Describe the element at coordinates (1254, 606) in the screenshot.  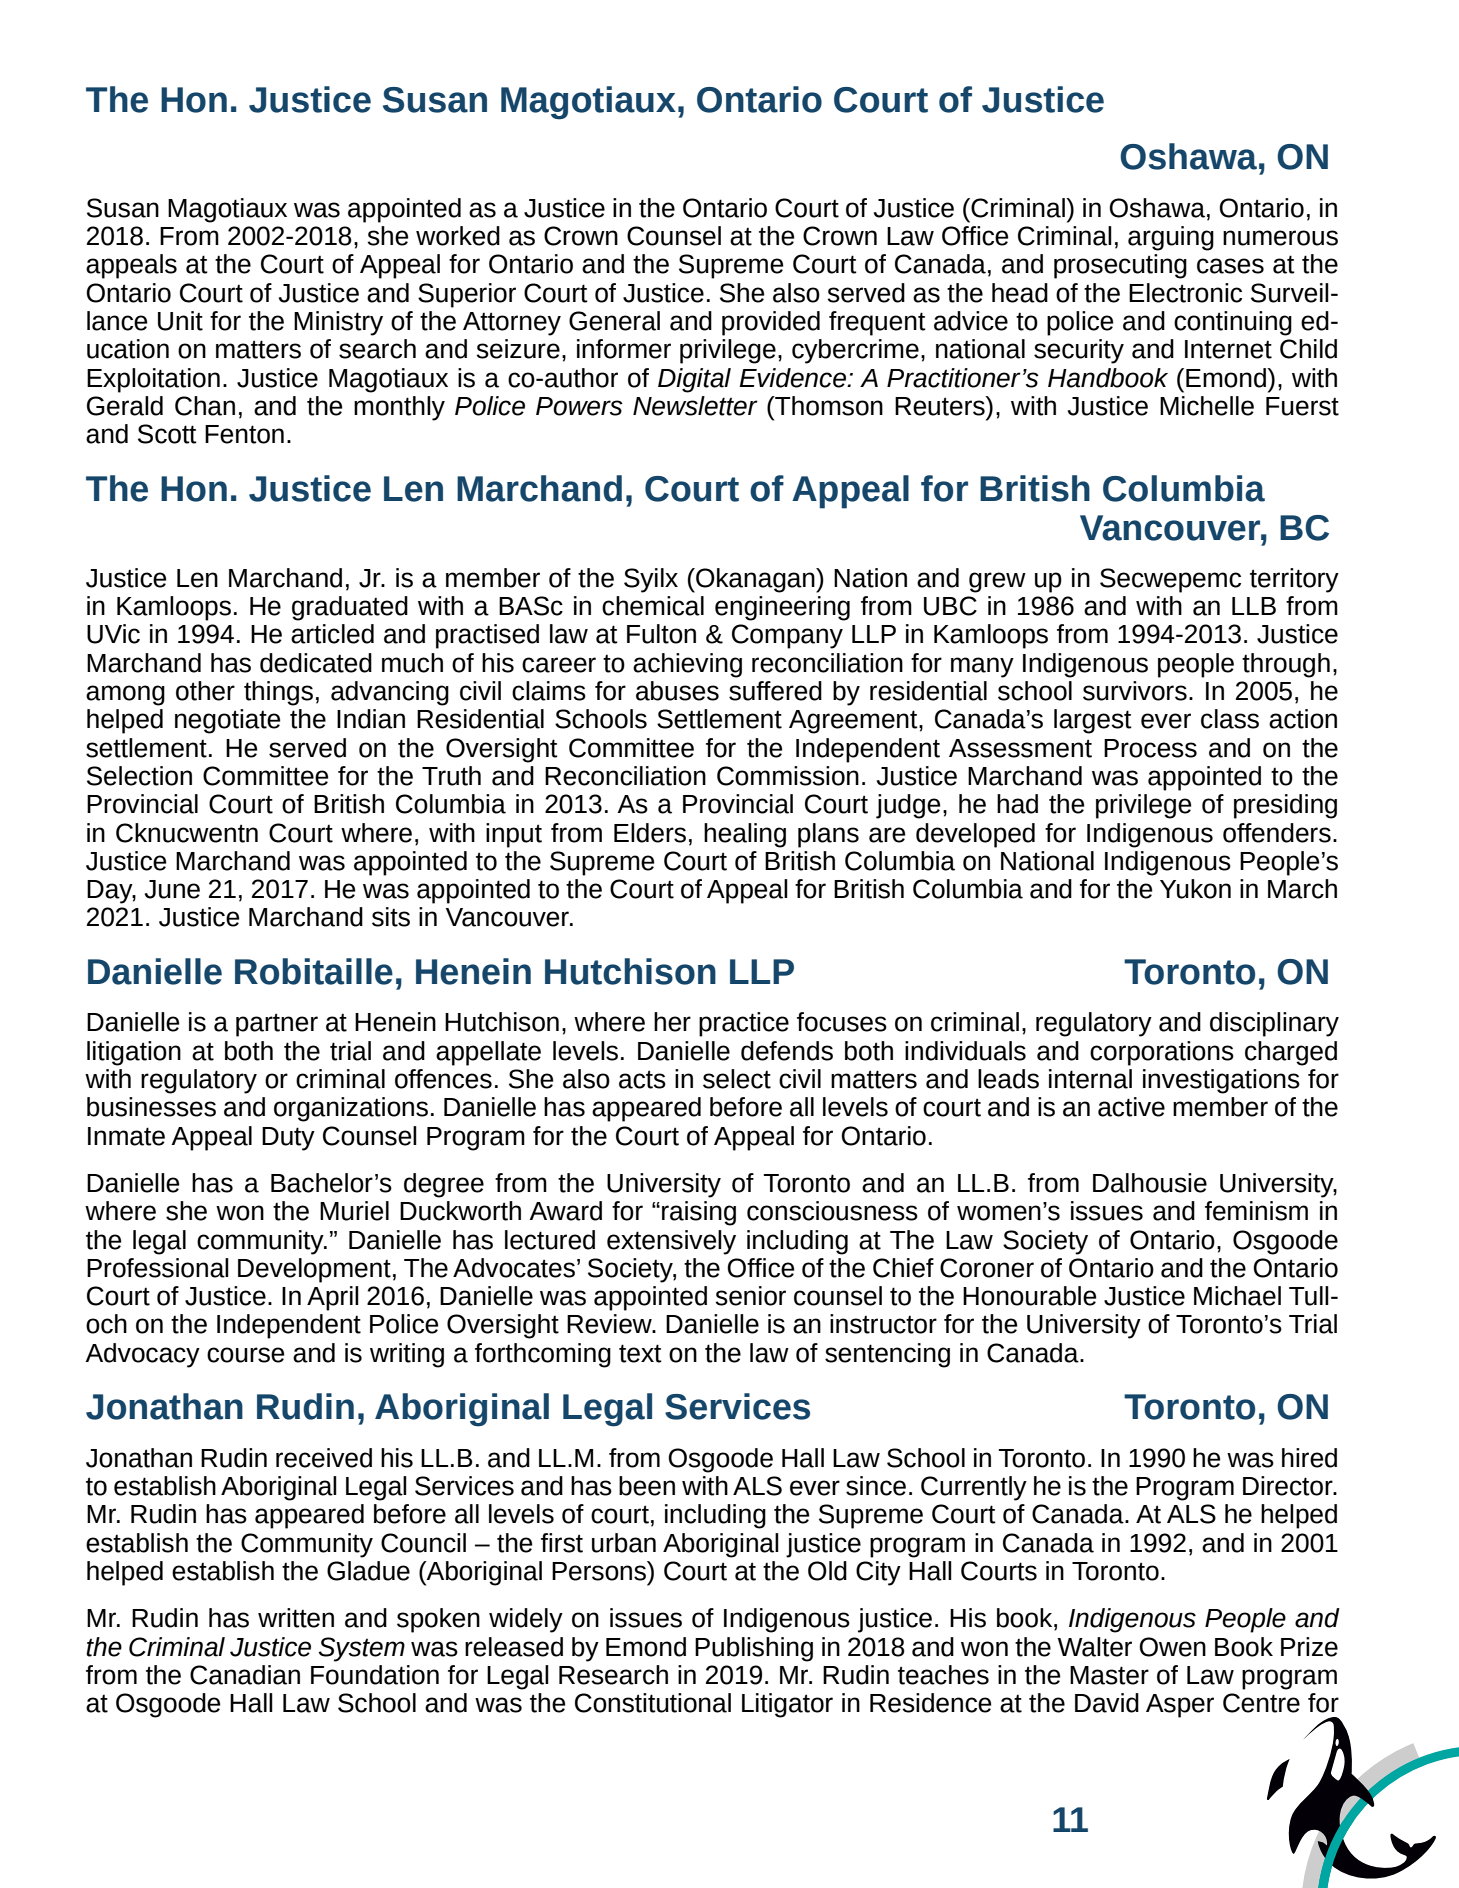
I see `LLB` at that location.
